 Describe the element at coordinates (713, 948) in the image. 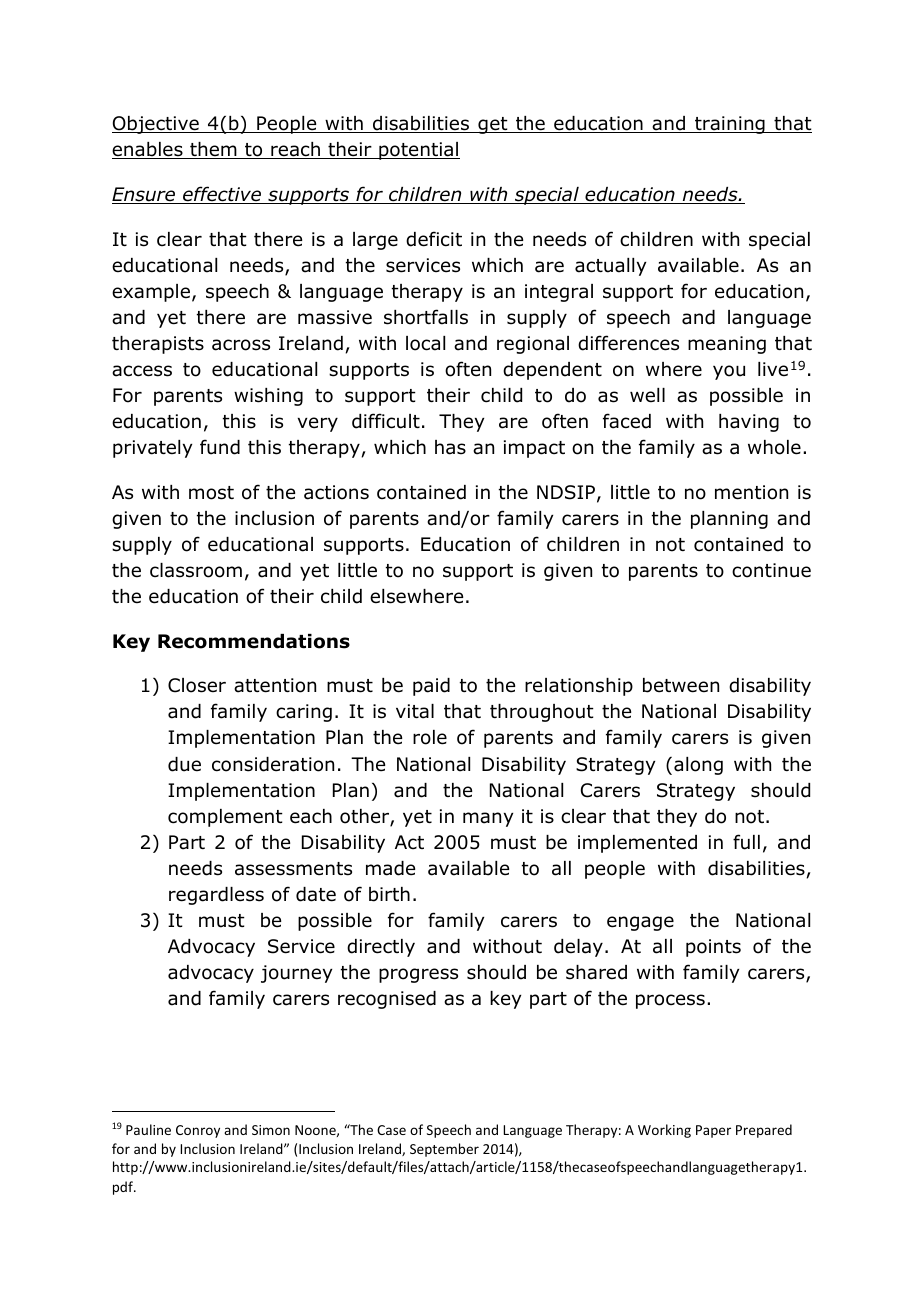

I see `points` at that location.
